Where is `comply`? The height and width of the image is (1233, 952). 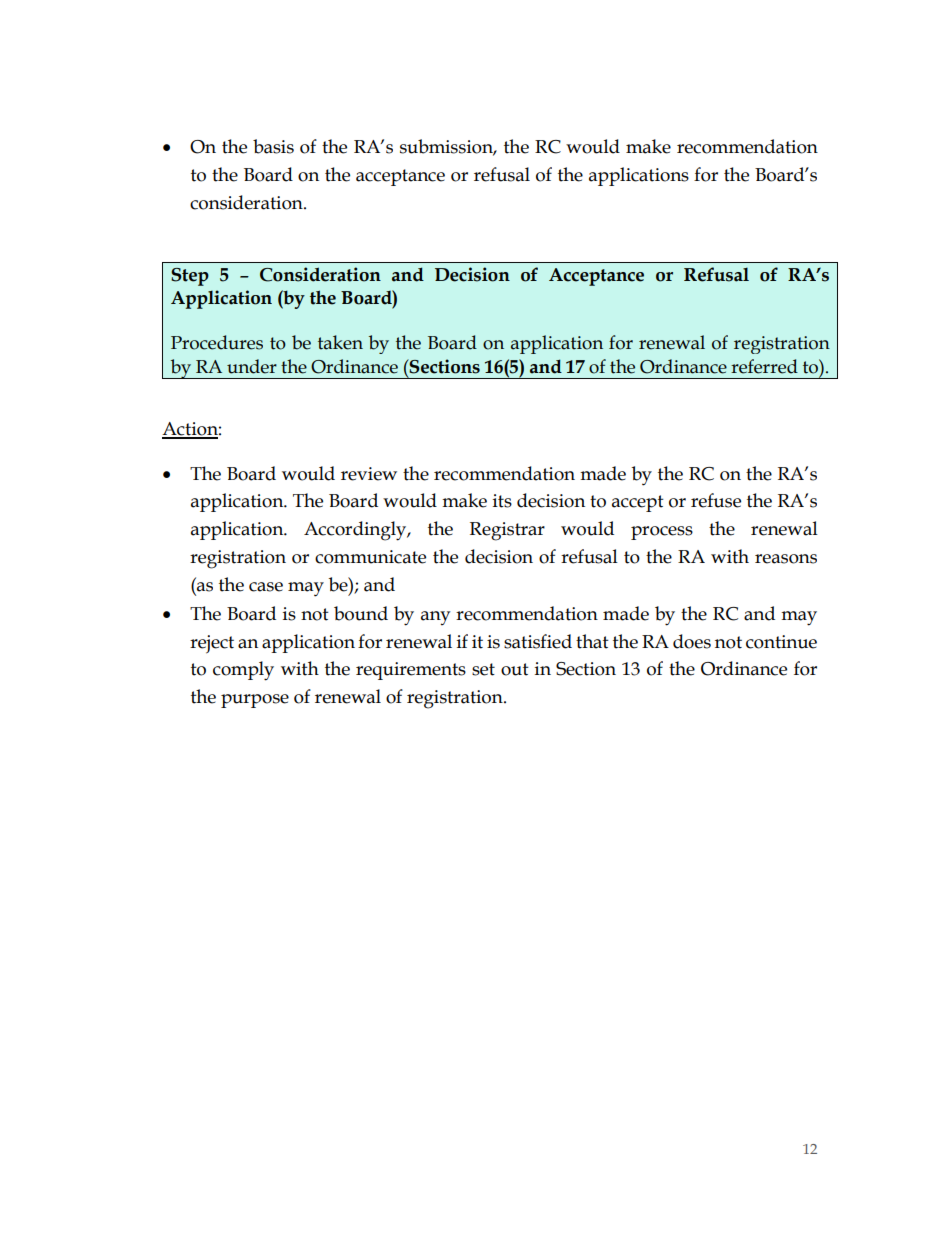
comply is located at coordinates (243, 671).
